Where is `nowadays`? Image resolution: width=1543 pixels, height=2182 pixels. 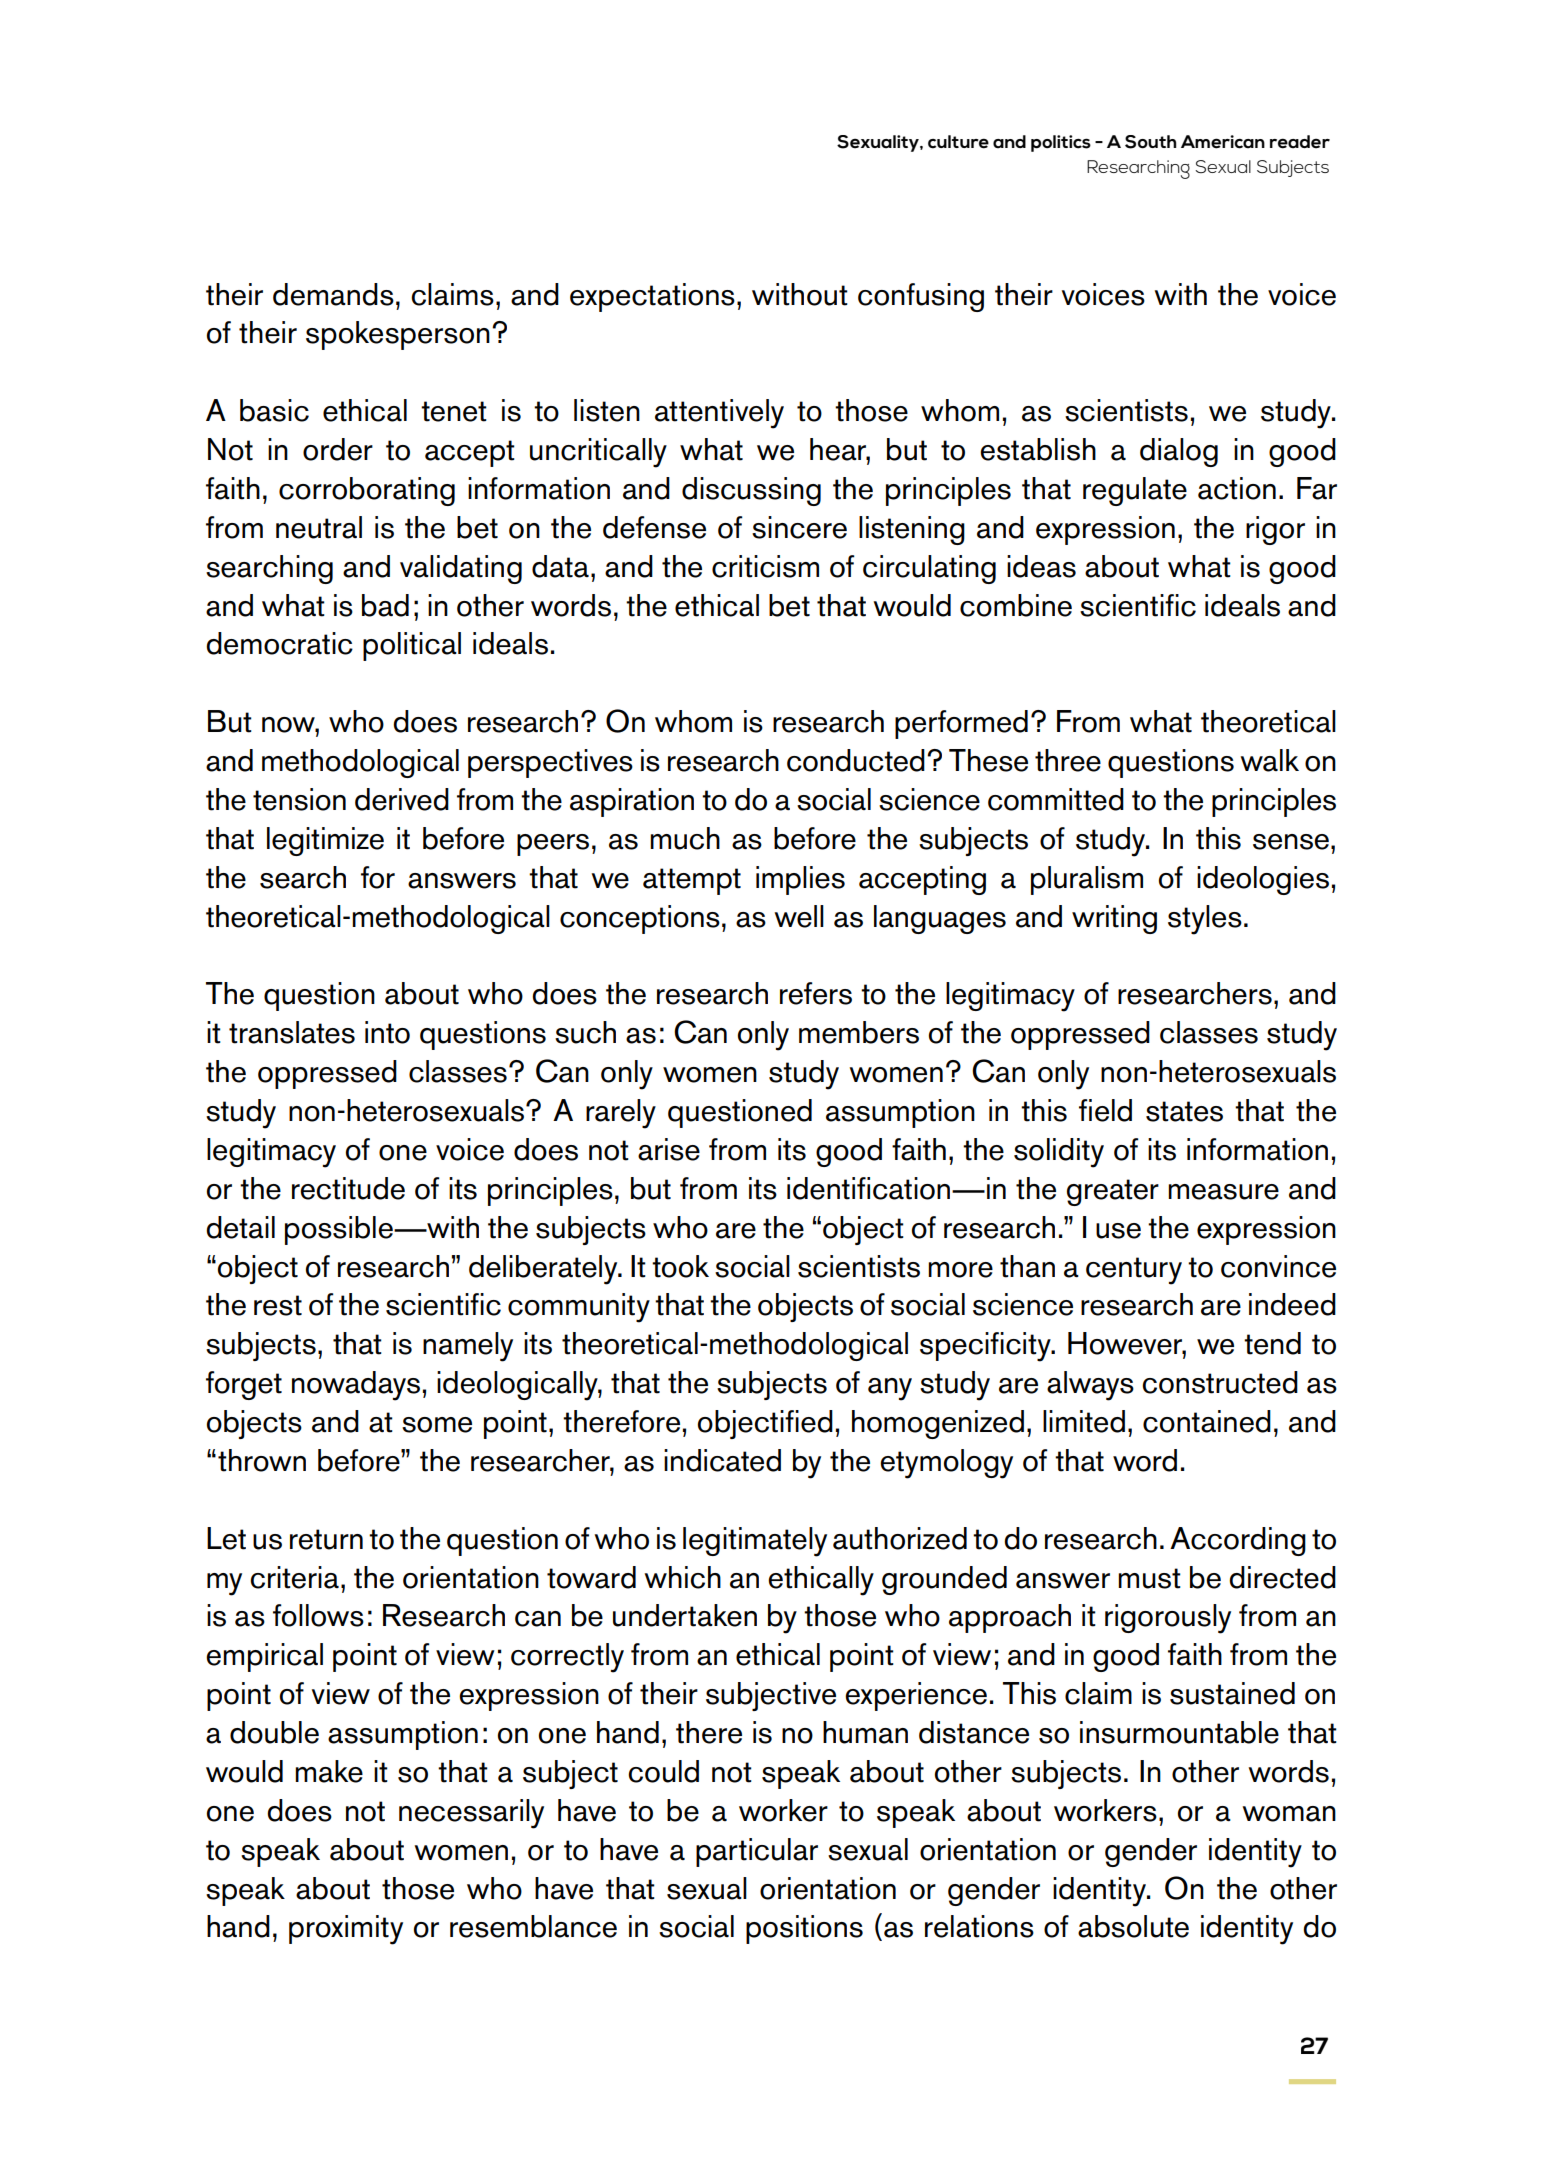
nowadays is located at coordinates (356, 1386).
